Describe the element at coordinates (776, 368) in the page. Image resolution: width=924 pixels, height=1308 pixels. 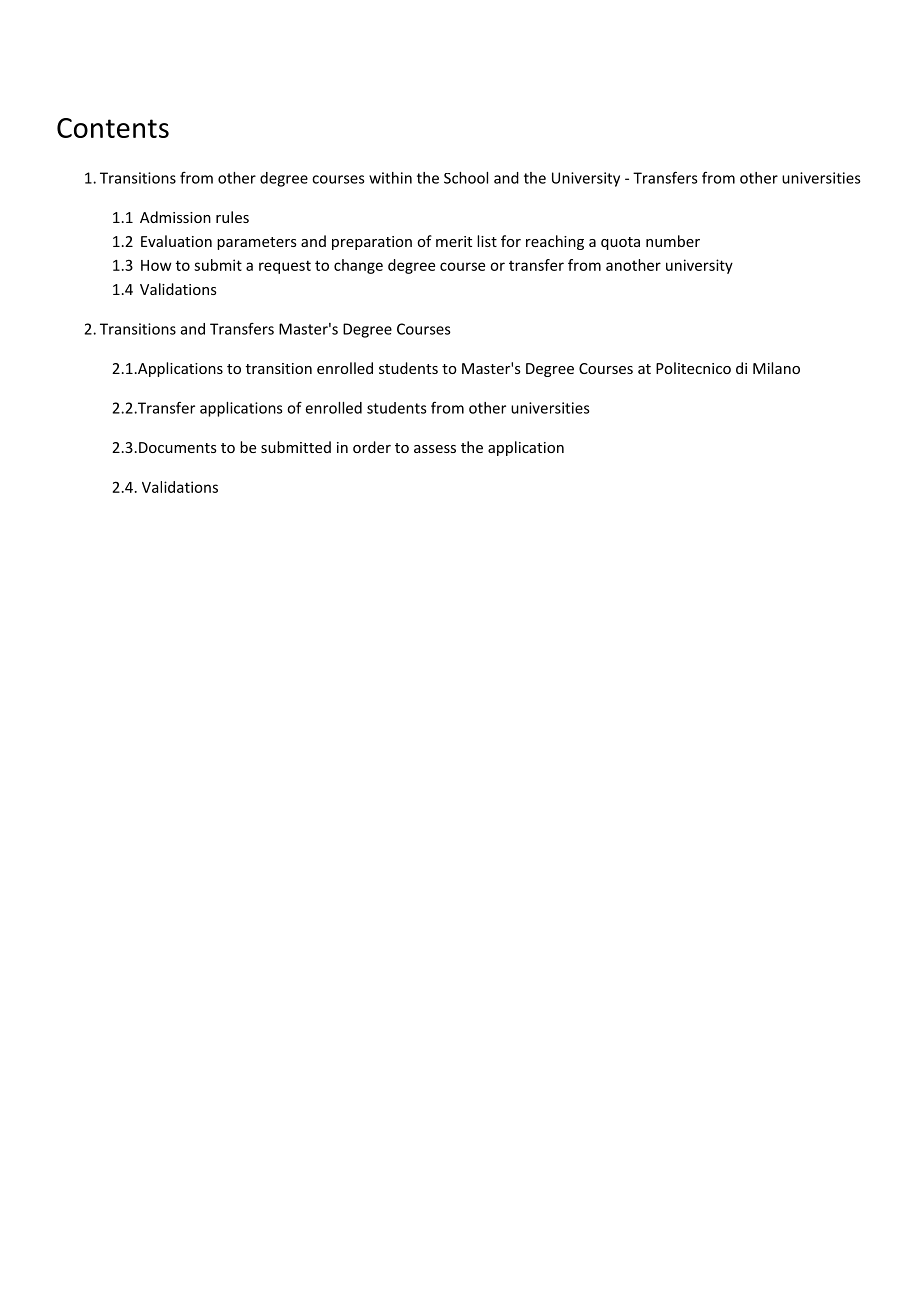
I see `Milano` at that location.
